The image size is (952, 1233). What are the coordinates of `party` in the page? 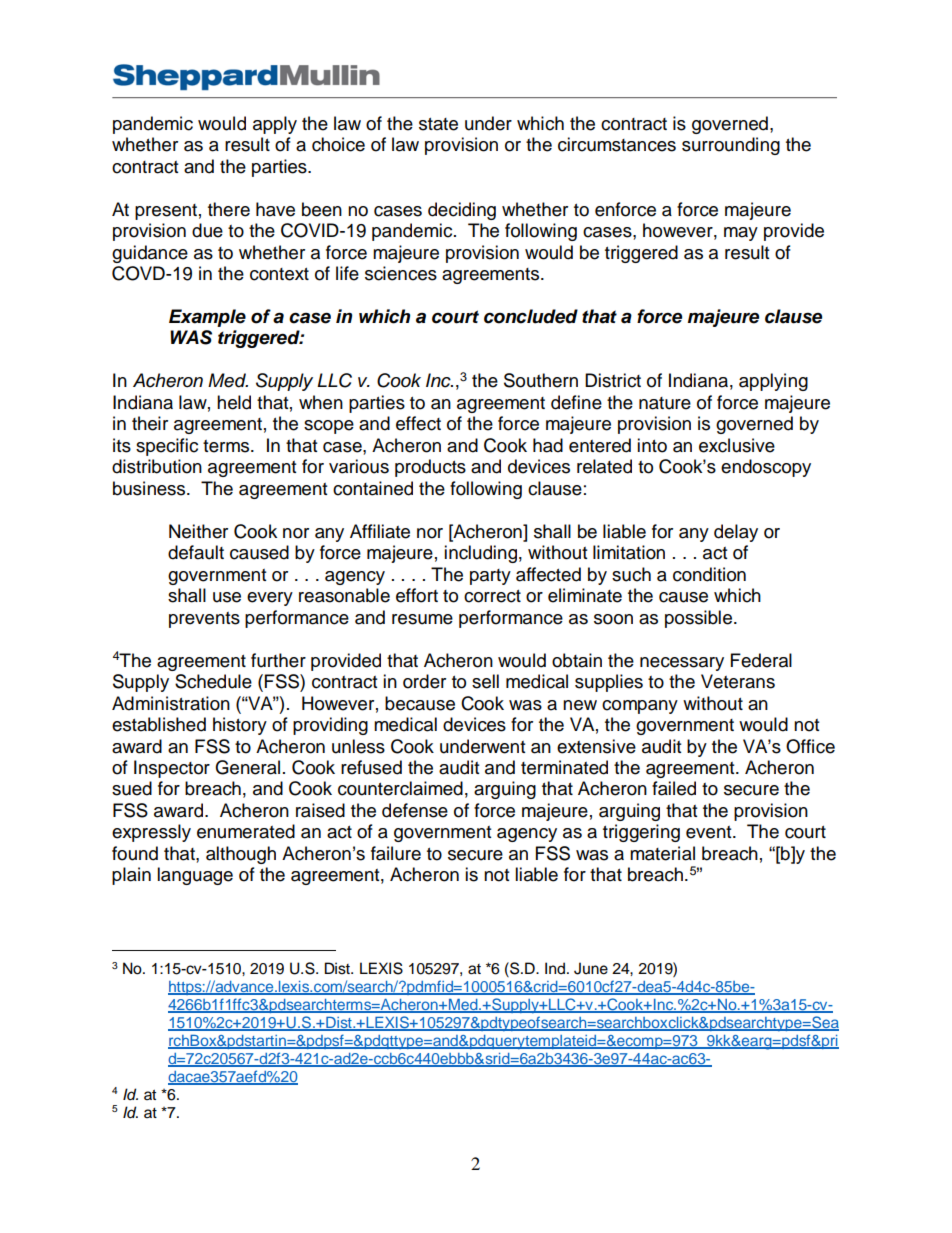 It's located at (490, 577).
